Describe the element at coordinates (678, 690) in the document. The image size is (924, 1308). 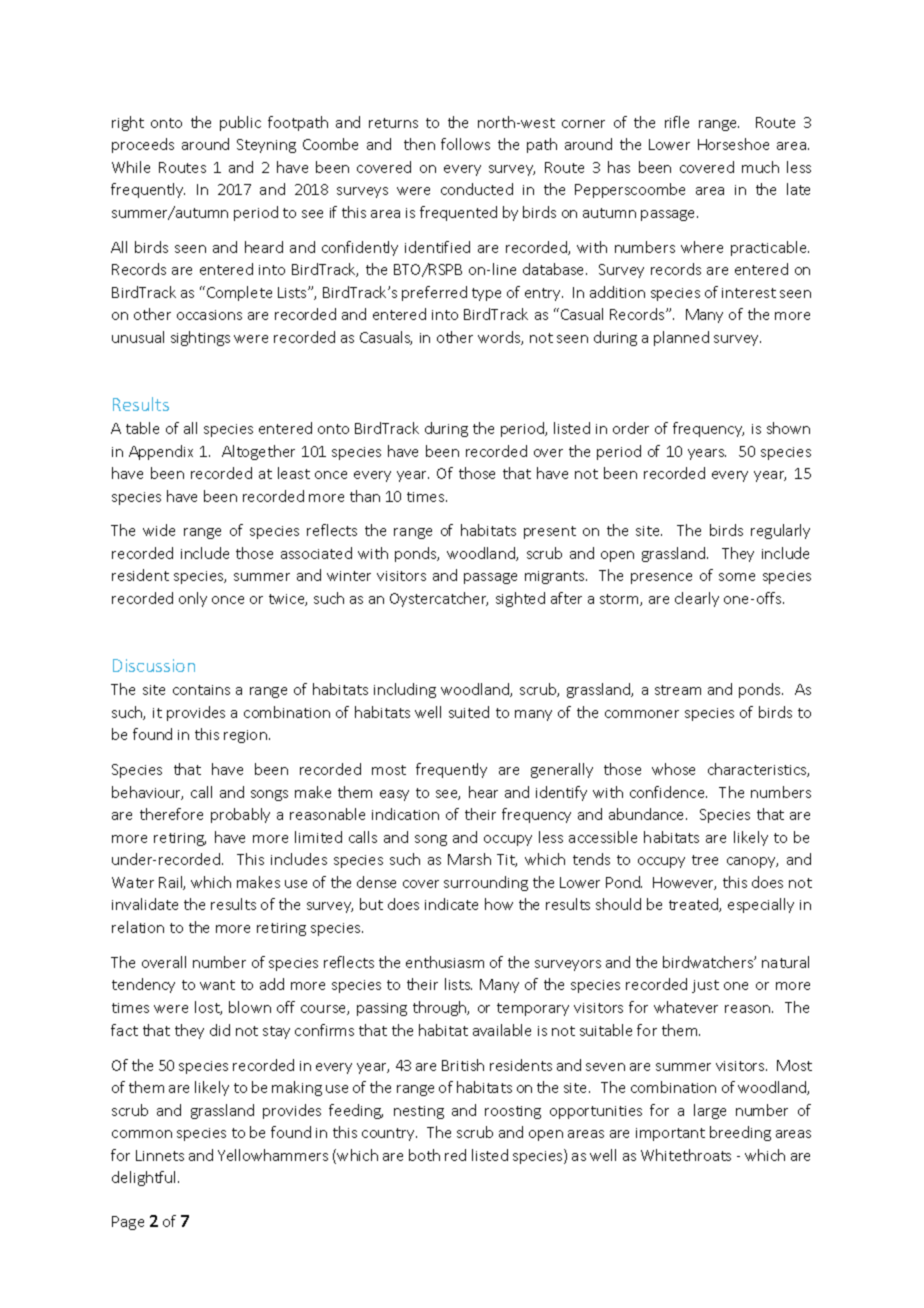
I see `stream` at that location.
